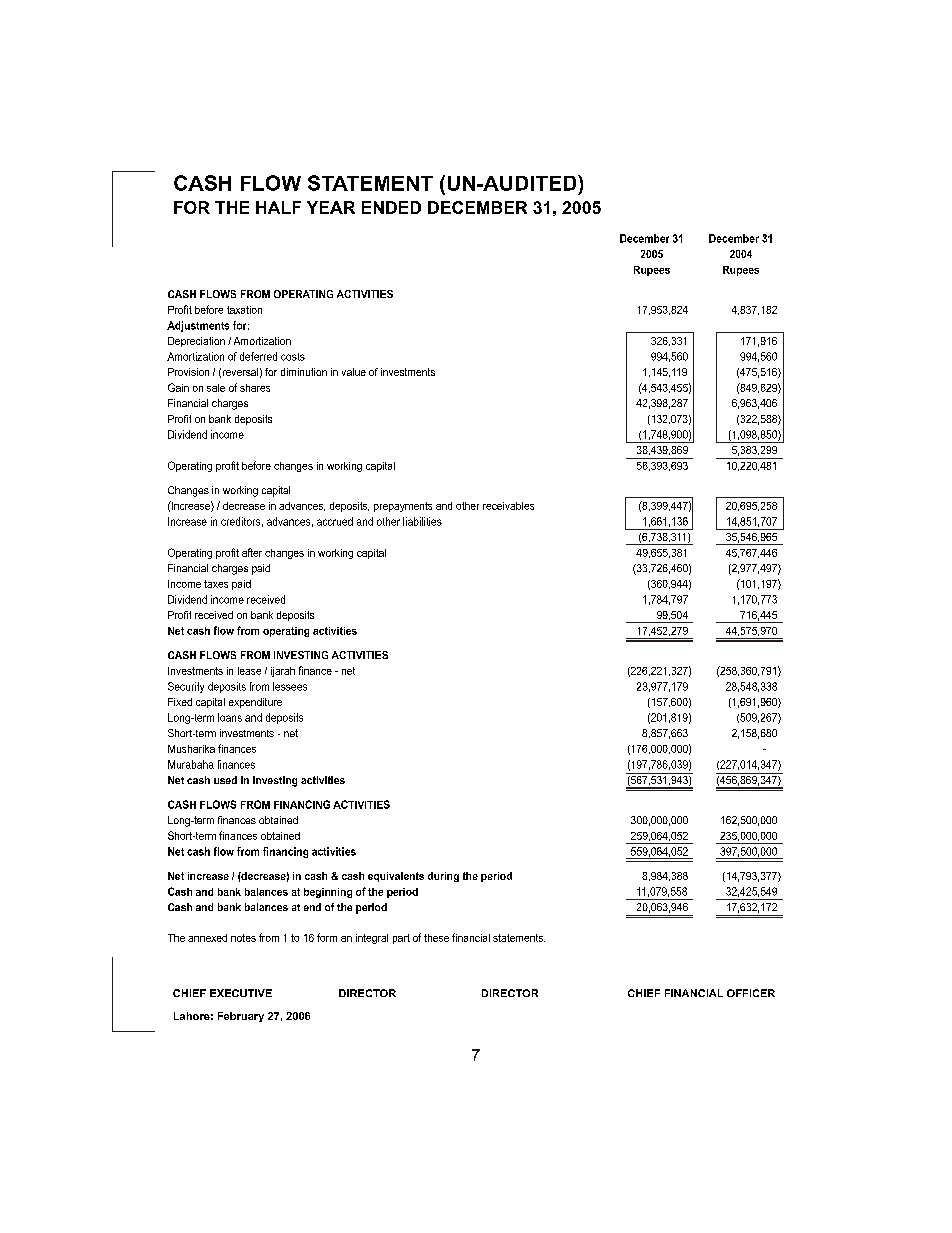 The image size is (952, 1233). Describe the element at coordinates (290, 686) in the screenshot. I see `lessees` at that location.
